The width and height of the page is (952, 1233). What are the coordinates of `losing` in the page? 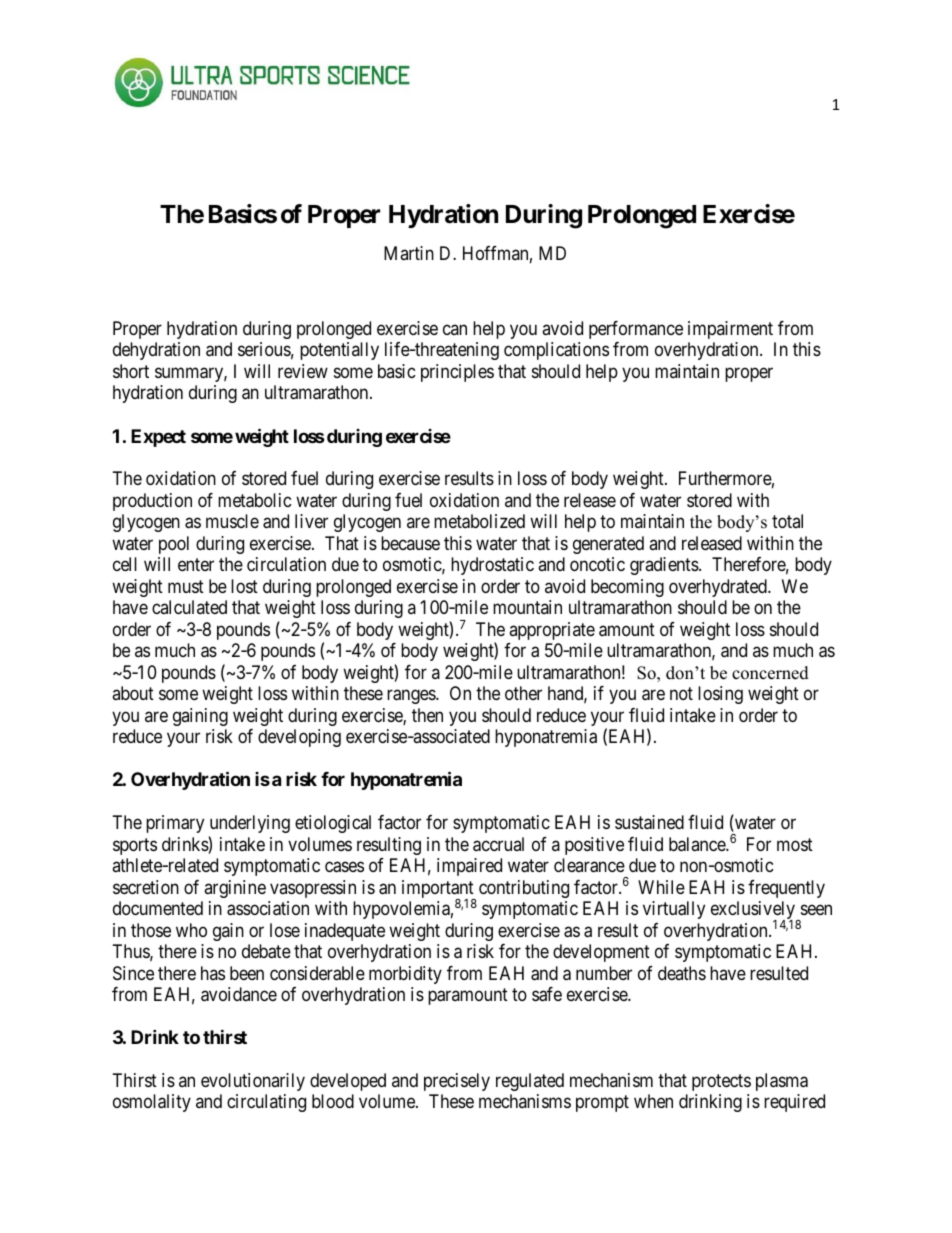 It's located at (720, 695).
